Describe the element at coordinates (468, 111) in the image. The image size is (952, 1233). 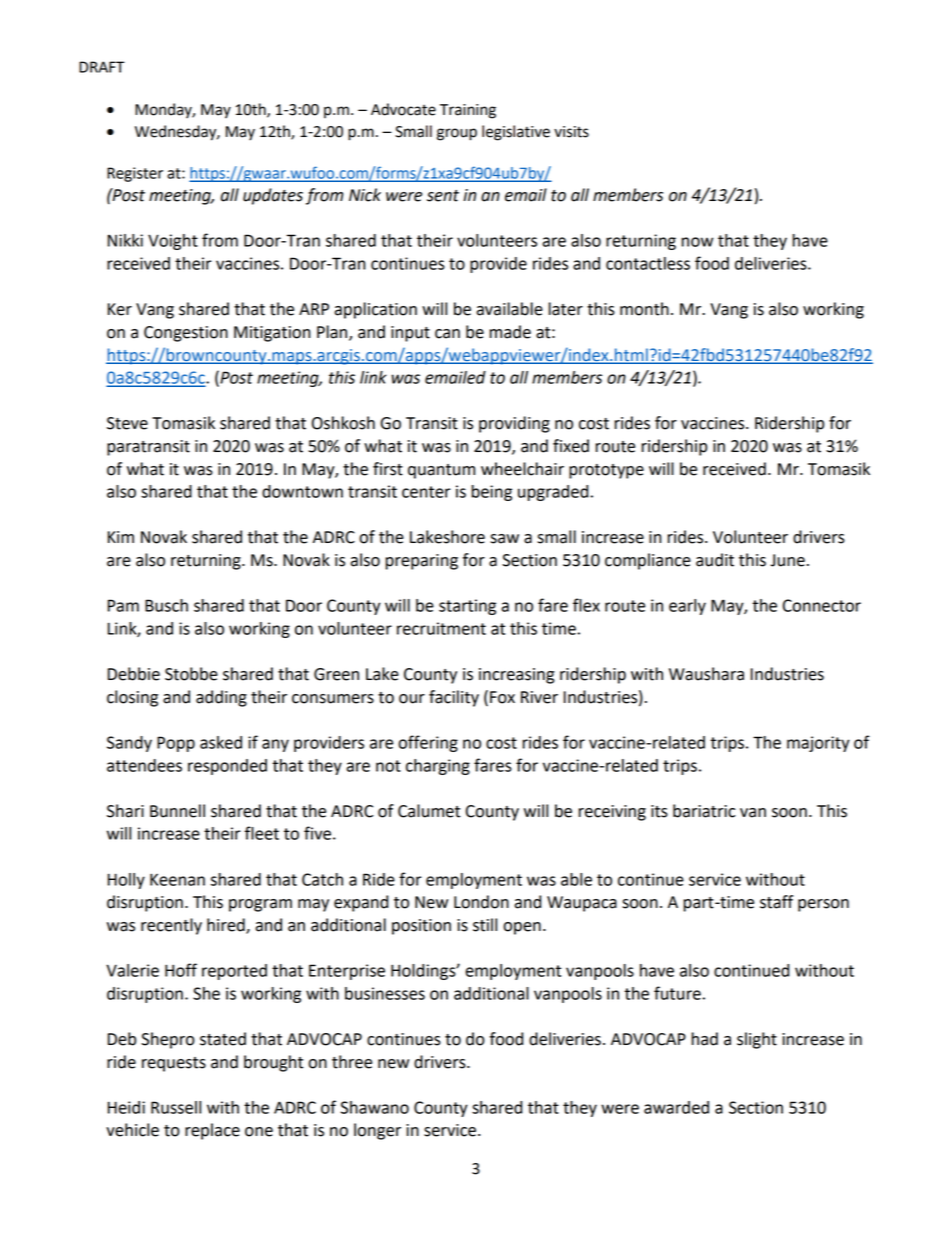
I see `Training` at that location.
